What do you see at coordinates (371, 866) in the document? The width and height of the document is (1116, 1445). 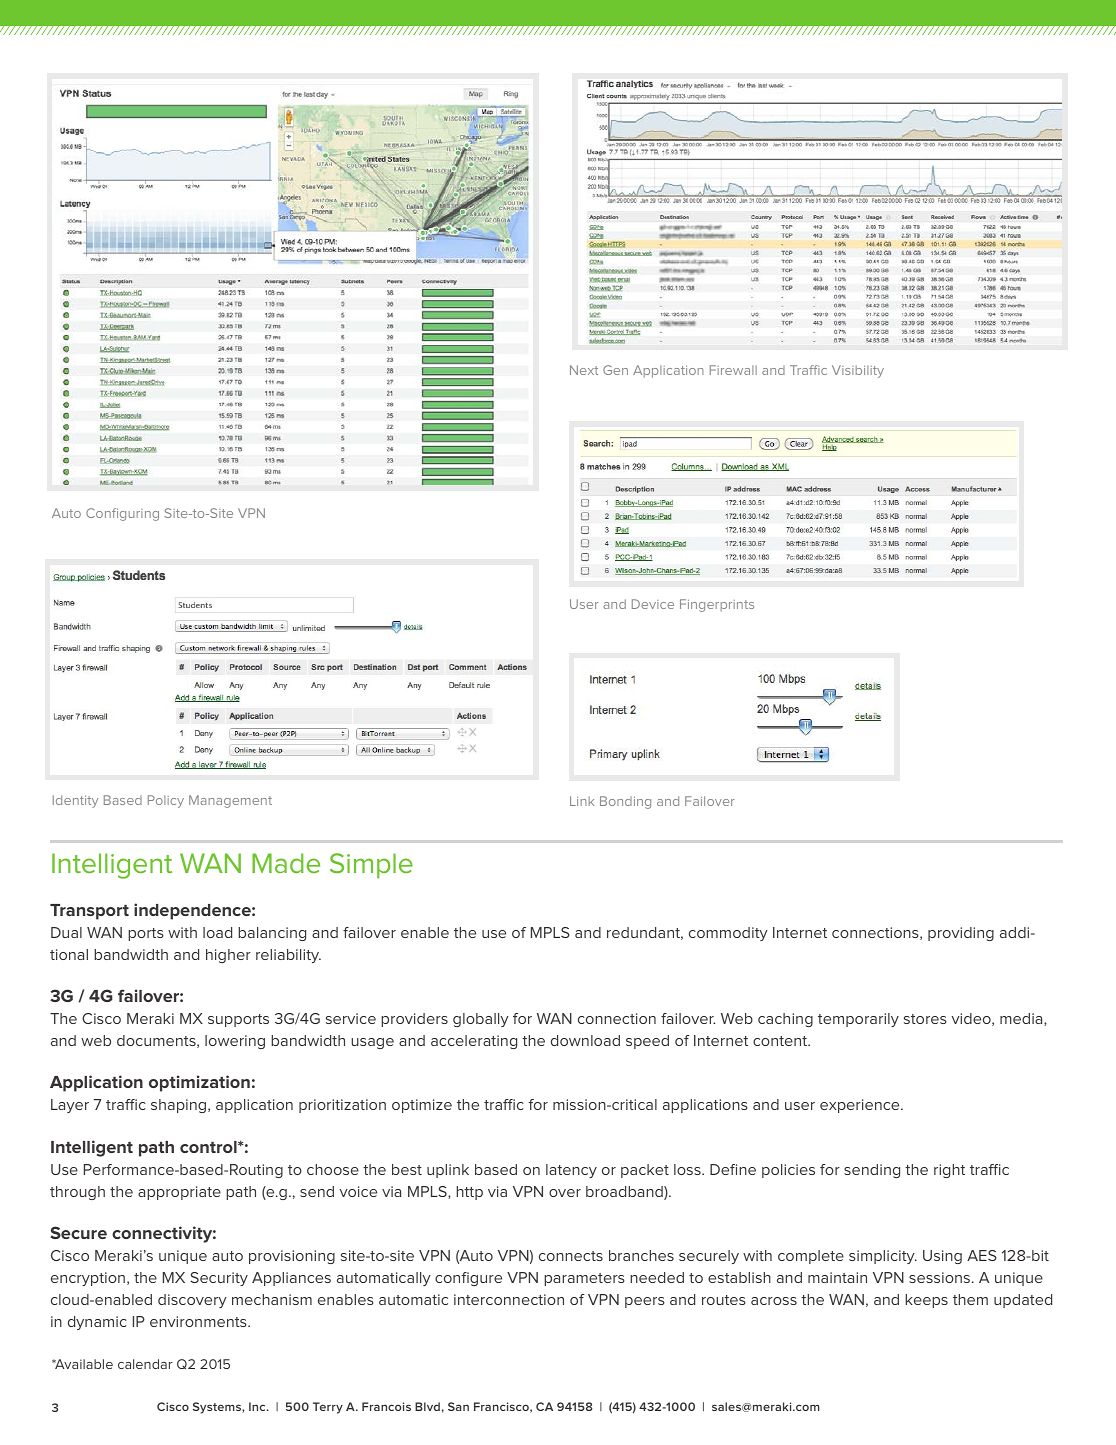 I see `Simple` at bounding box center [371, 866].
